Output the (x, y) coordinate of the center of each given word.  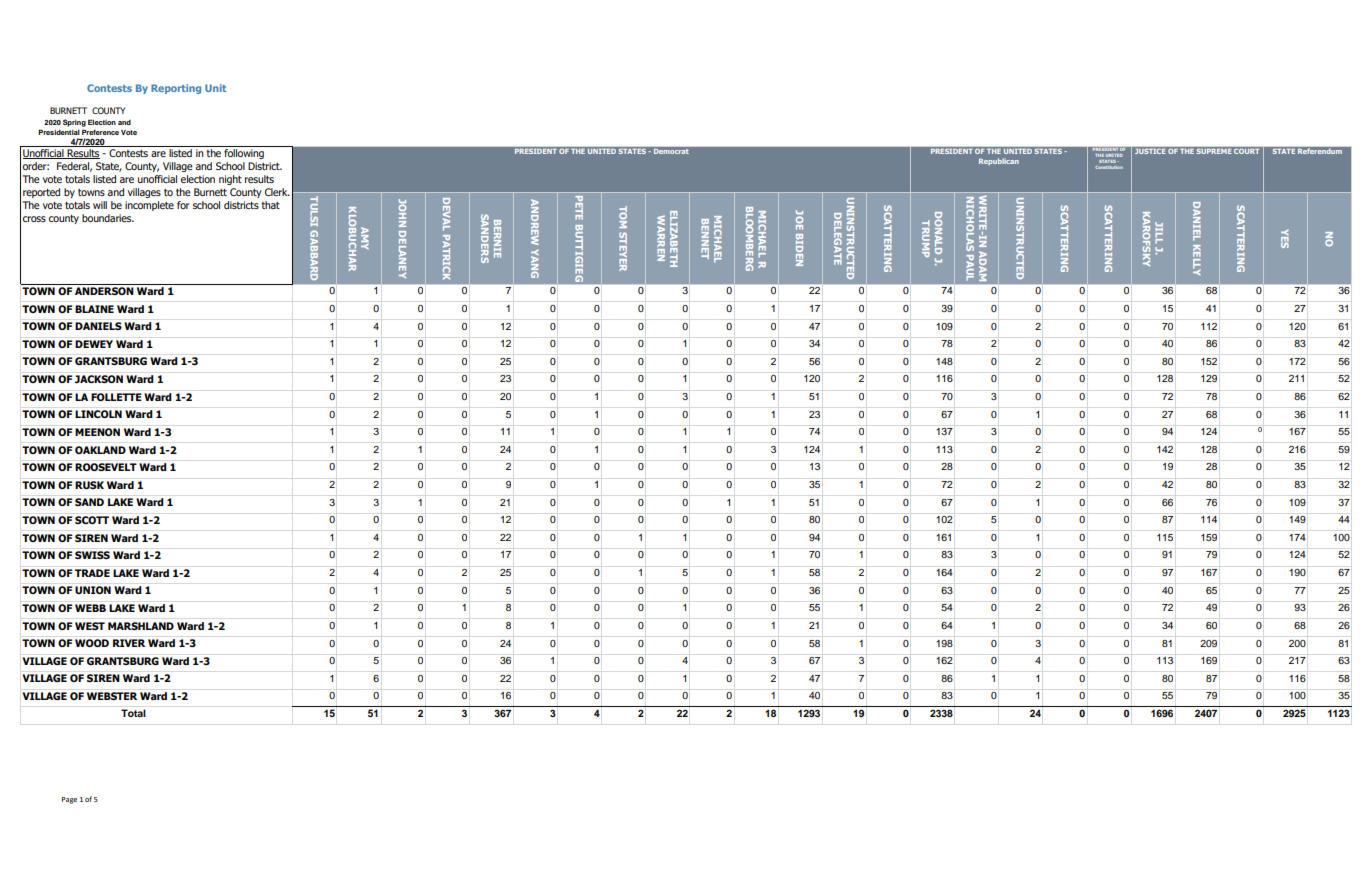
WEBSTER (112, 696)
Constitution (1109, 167)
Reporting (176, 89)
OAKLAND (100, 450)
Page (69, 800)
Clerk (277, 192)
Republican (999, 161)
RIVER (129, 643)
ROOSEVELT (106, 467)
